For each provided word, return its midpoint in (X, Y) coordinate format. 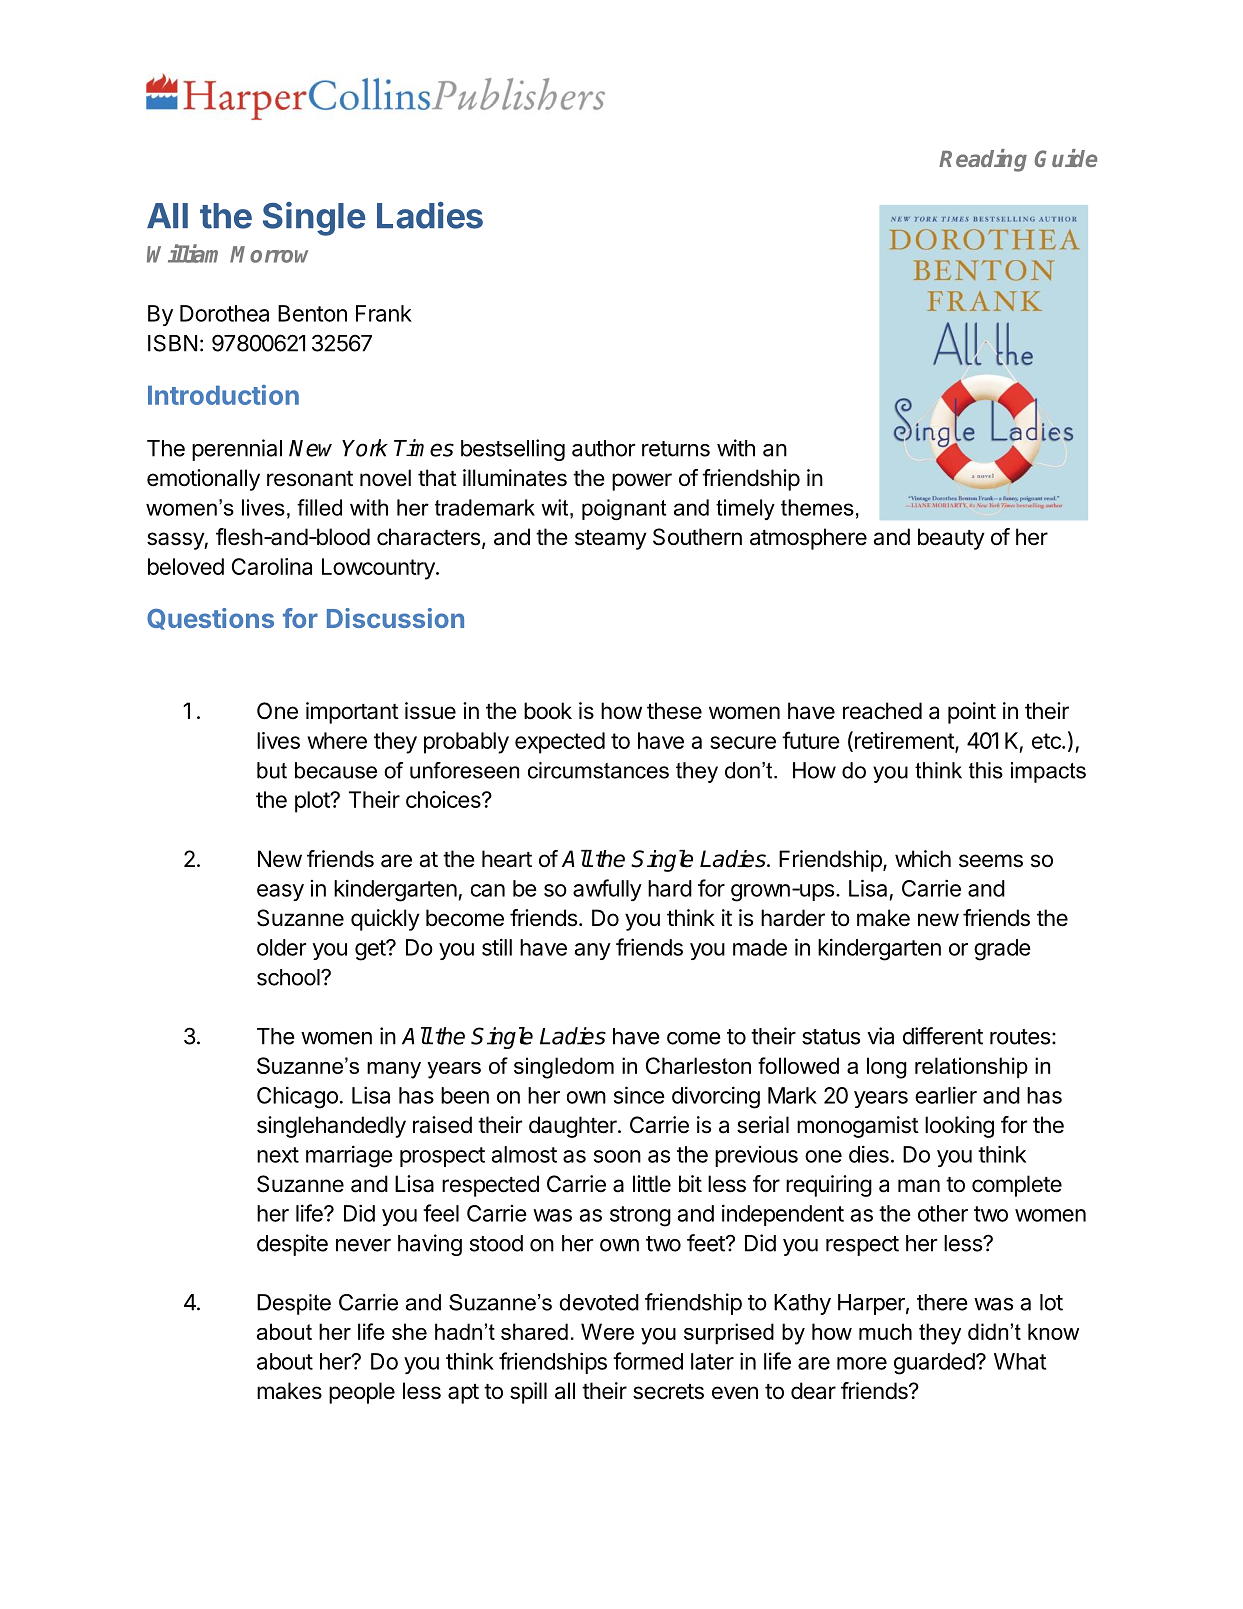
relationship (971, 1068)
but (272, 770)
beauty (951, 539)
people (362, 1393)
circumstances (598, 770)
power (642, 482)
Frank (384, 313)
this (986, 770)
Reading (983, 160)
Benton (312, 313)
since (639, 1095)
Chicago (297, 1097)
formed (648, 1361)
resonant (310, 479)
